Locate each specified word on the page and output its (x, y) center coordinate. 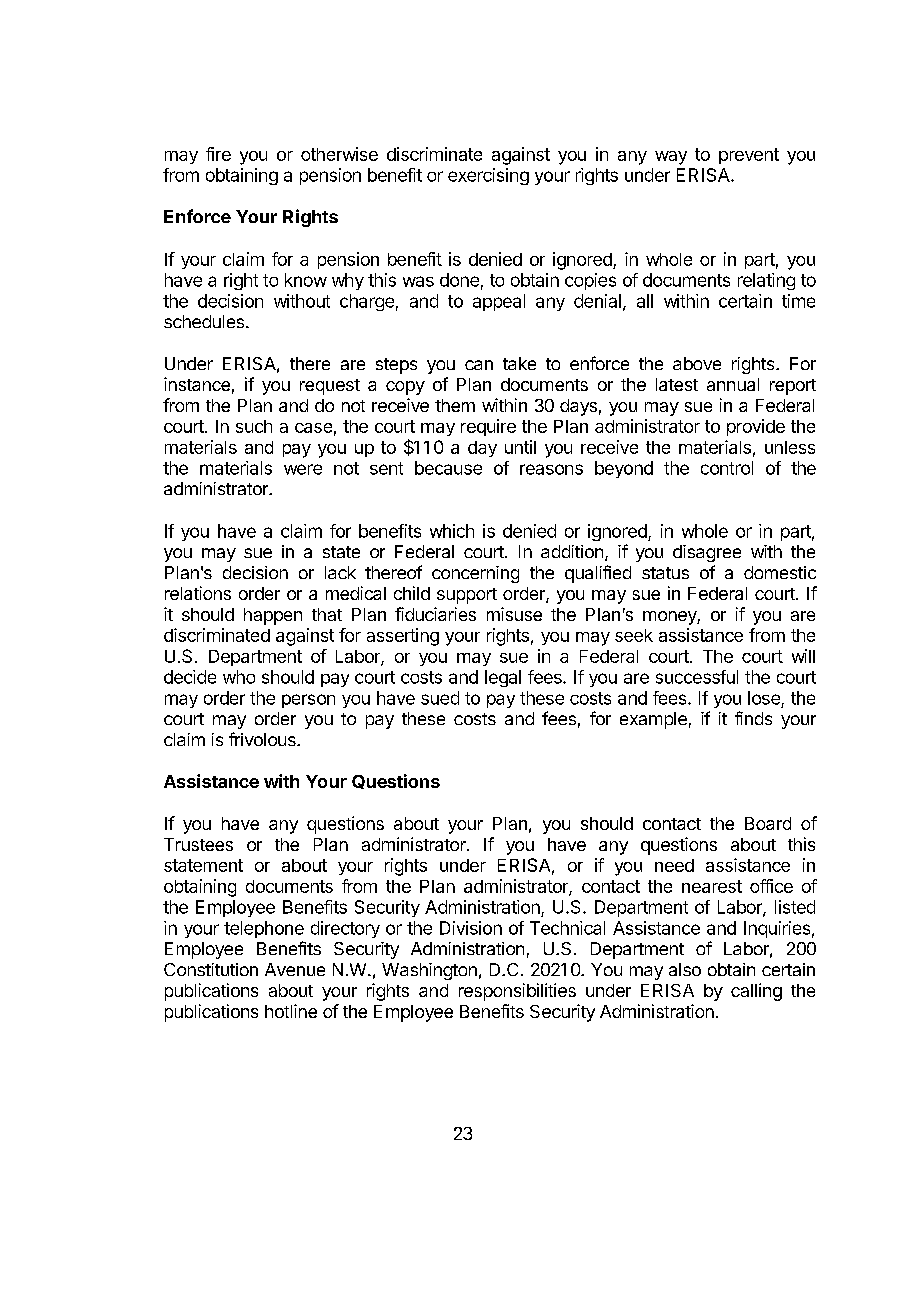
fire (218, 154)
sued (440, 698)
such (254, 426)
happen (273, 616)
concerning (475, 574)
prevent (749, 156)
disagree (707, 553)
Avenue (295, 969)
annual (733, 384)
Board (768, 823)
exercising (488, 176)
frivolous (263, 739)
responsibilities (517, 992)
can (479, 365)
